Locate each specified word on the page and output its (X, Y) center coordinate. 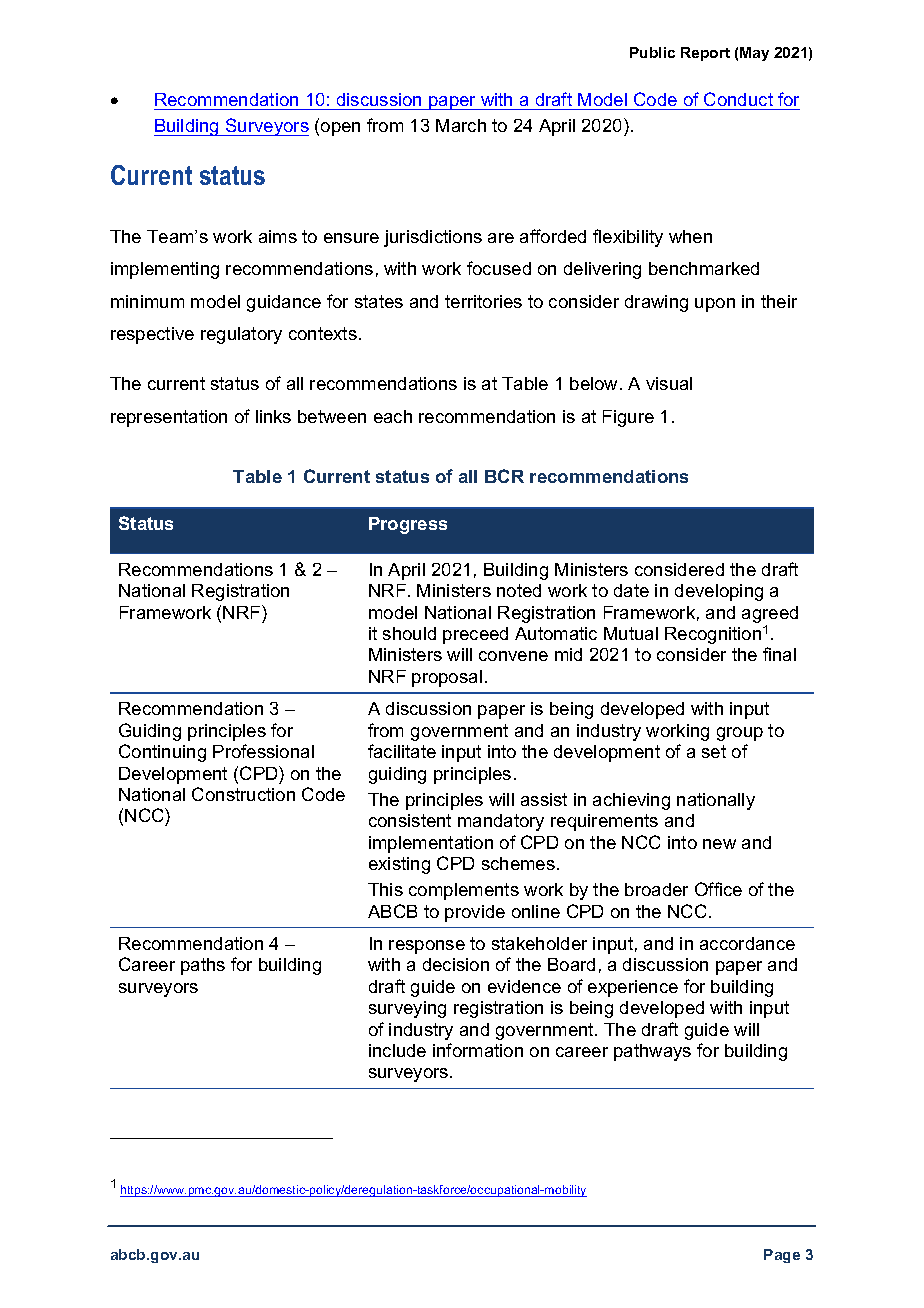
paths (203, 966)
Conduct (739, 101)
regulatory (241, 335)
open (340, 129)
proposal (447, 678)
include (397, 1050)
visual (669, 383)
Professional (263, 751)
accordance (747, 943)
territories (483, 301)
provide (475, 913)
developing (719, 592)
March (461, 125)
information (478, 1050)
